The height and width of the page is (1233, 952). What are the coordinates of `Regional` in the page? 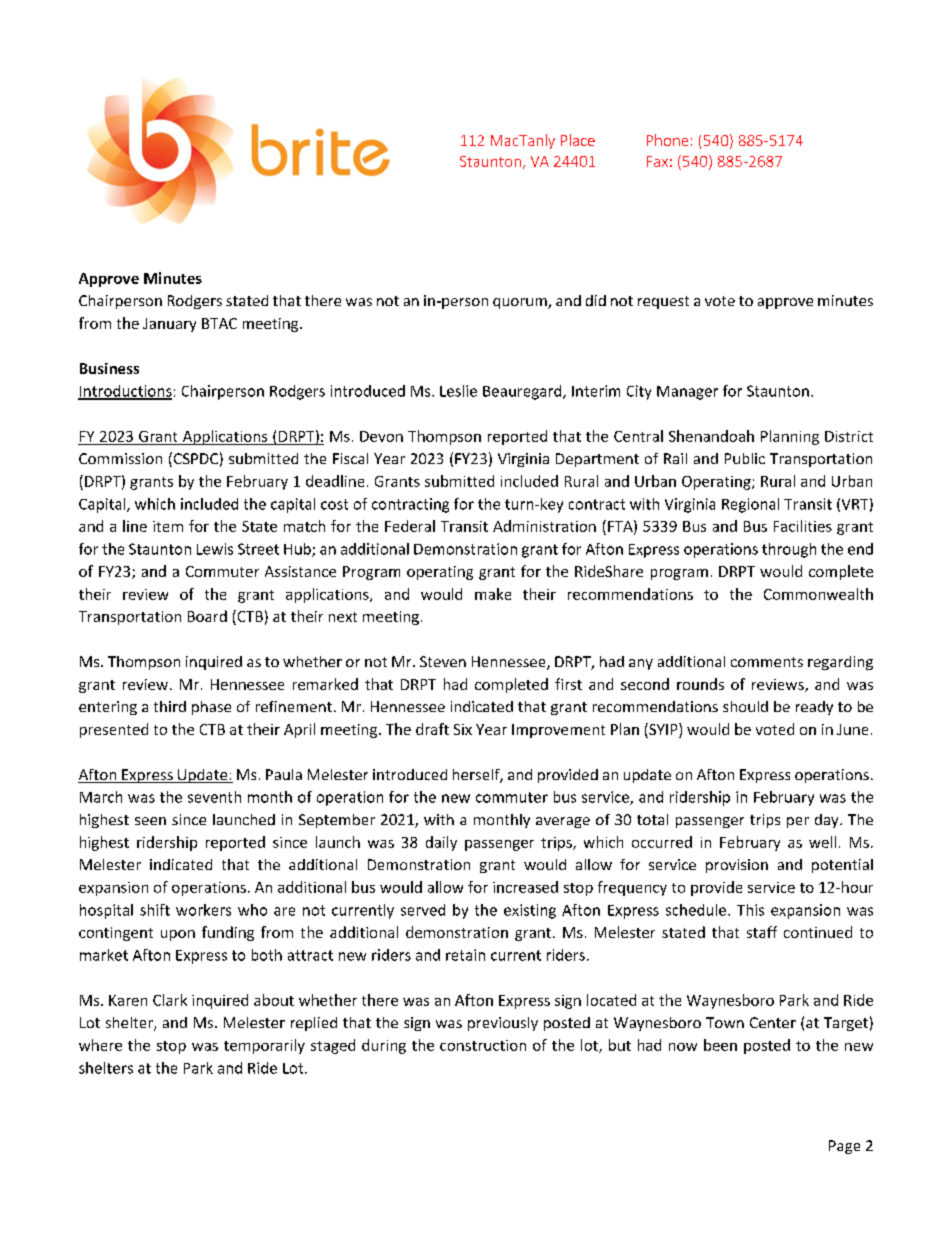 It's located at (750, 505).
